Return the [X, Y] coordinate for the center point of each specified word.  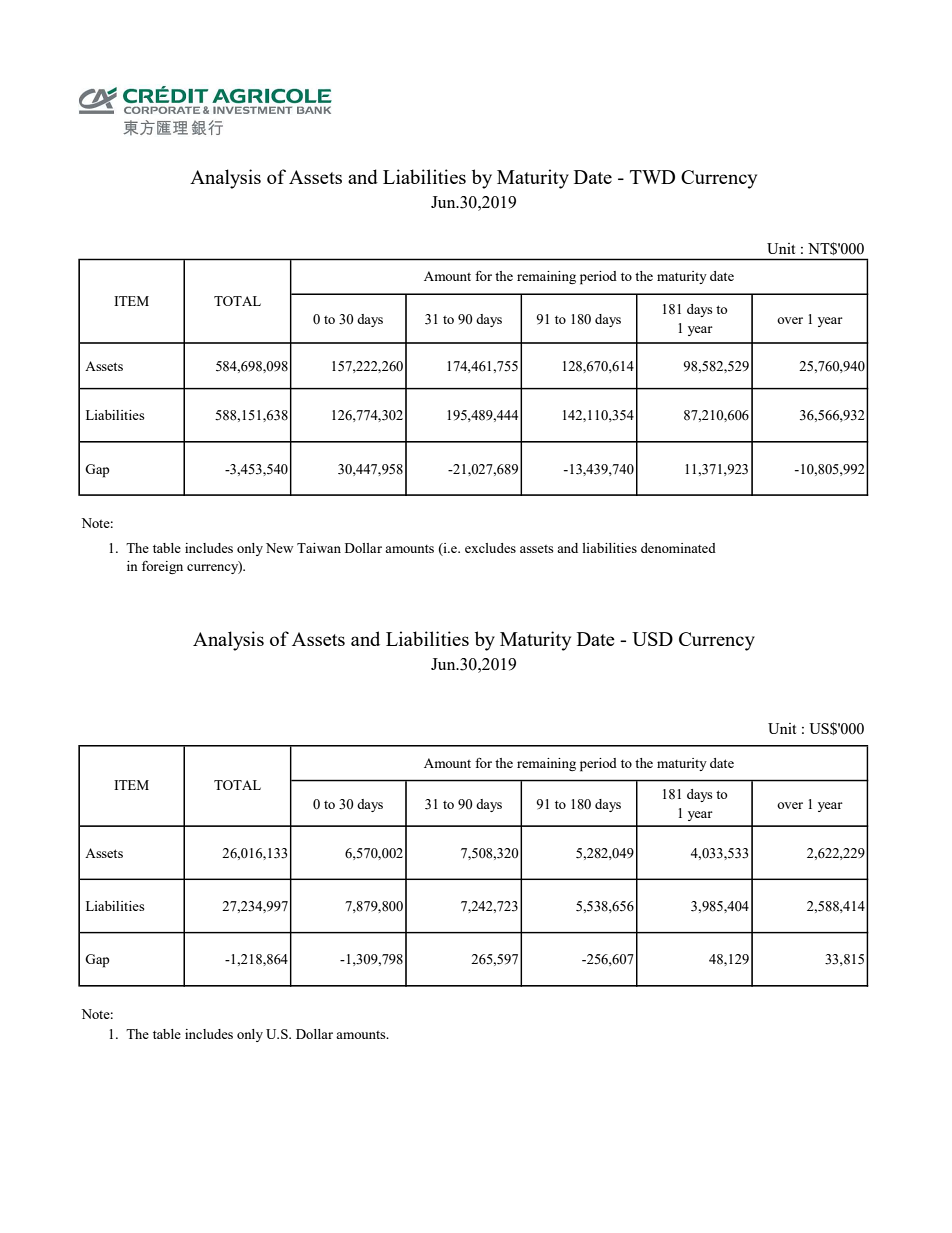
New [279, 548]
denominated [678, 548]
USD [652, 639]
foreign [162, 567]
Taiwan [319, 548]
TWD [652, 177]
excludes [490, 548]
